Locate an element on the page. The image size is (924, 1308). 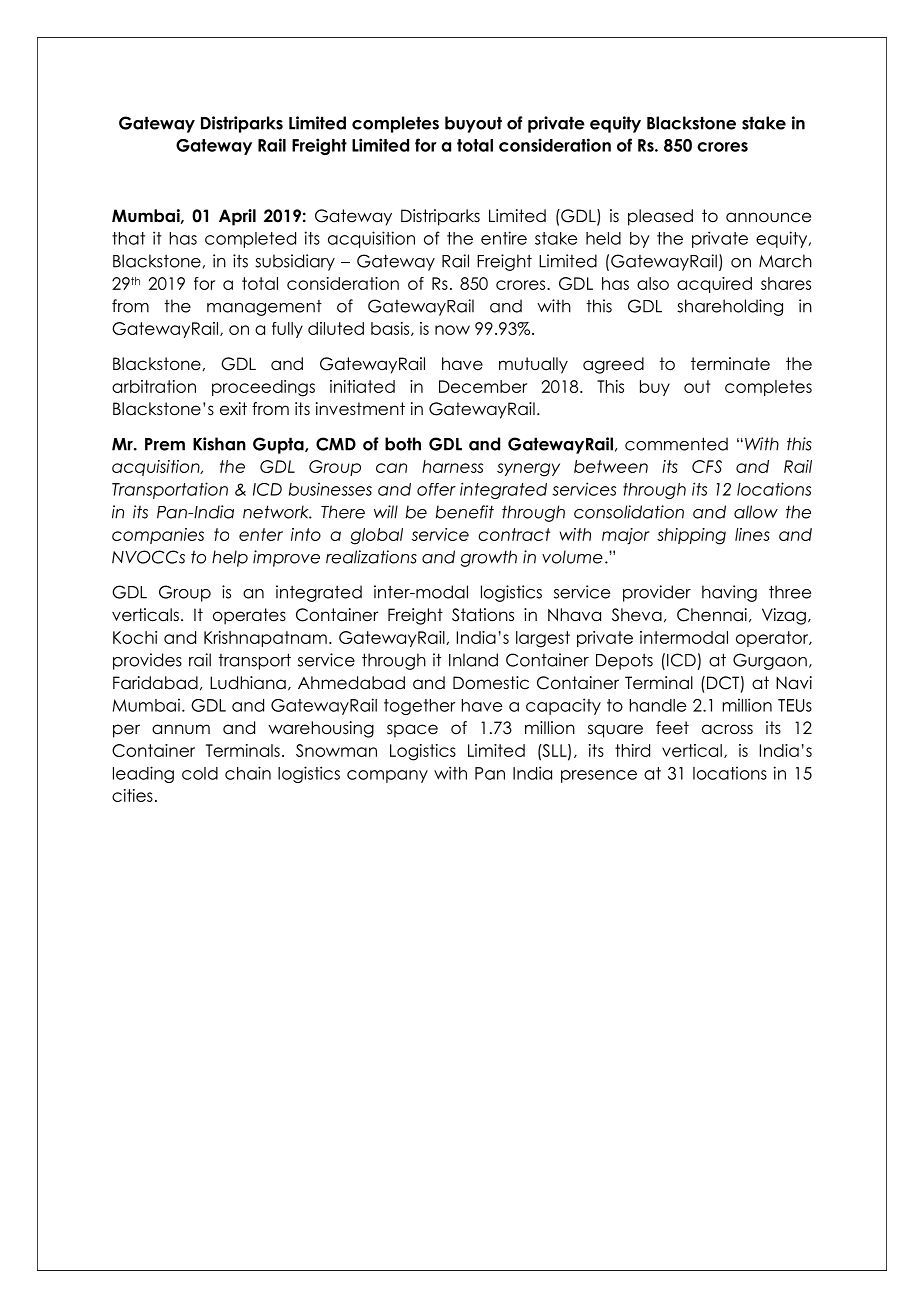
company is located at coordinates (387, 776).
